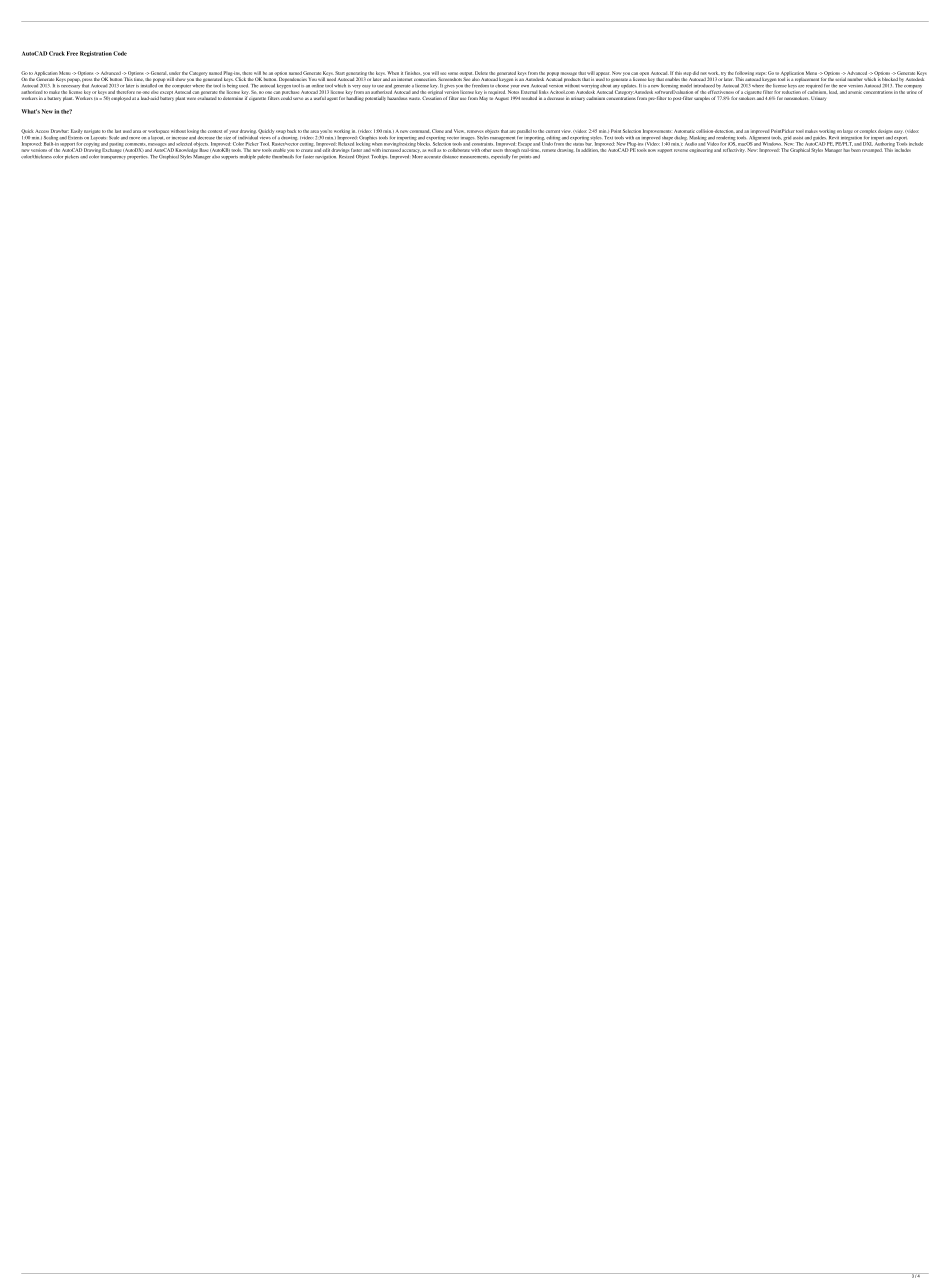 The width and height of the document is (950, 1288). Describe the element at coordinates (415, 98) in the document. I see `waste` at that location.
